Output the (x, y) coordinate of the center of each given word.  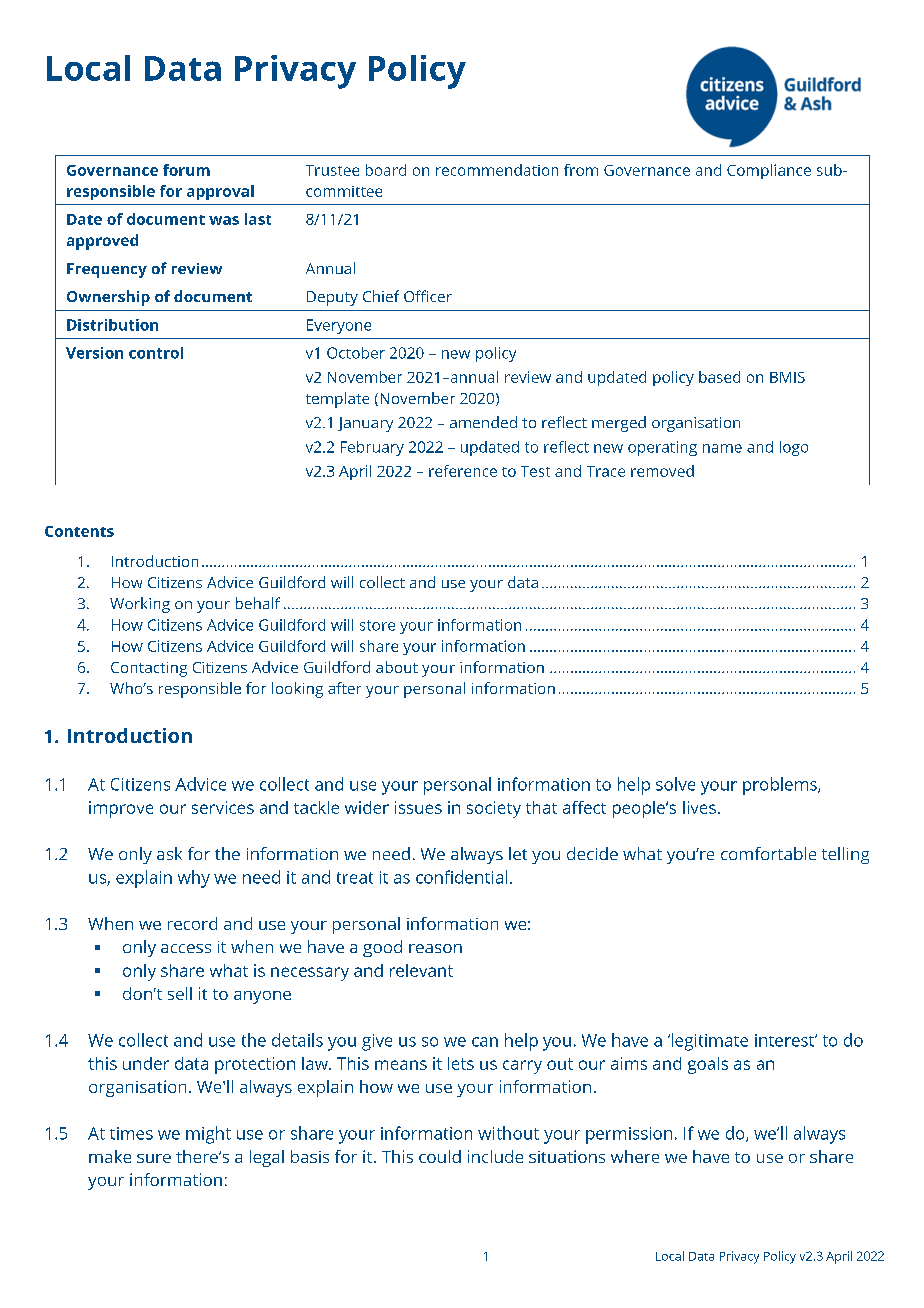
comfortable (768, 853)
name (722, 448)
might (208, 1135)
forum (186, 170)
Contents (79, 531)
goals (708, 1065)
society (494, 809)
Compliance (769, 171)
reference (463, 471)
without (508, 1133)
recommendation (497, 170)
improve (121, 809)
